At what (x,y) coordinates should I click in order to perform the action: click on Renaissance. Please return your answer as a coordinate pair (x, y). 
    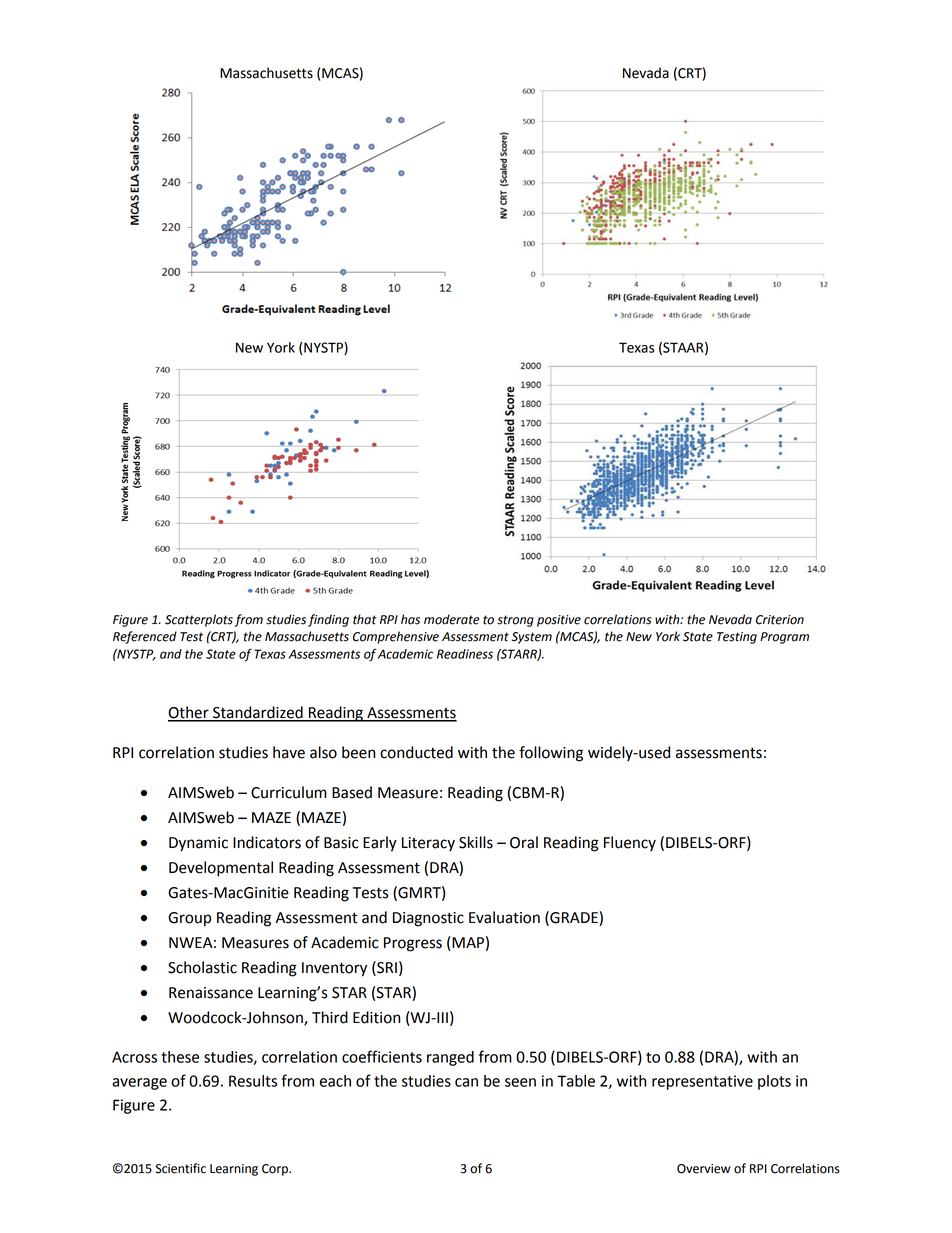
    Looking at the image, I should click on (211, 993).
